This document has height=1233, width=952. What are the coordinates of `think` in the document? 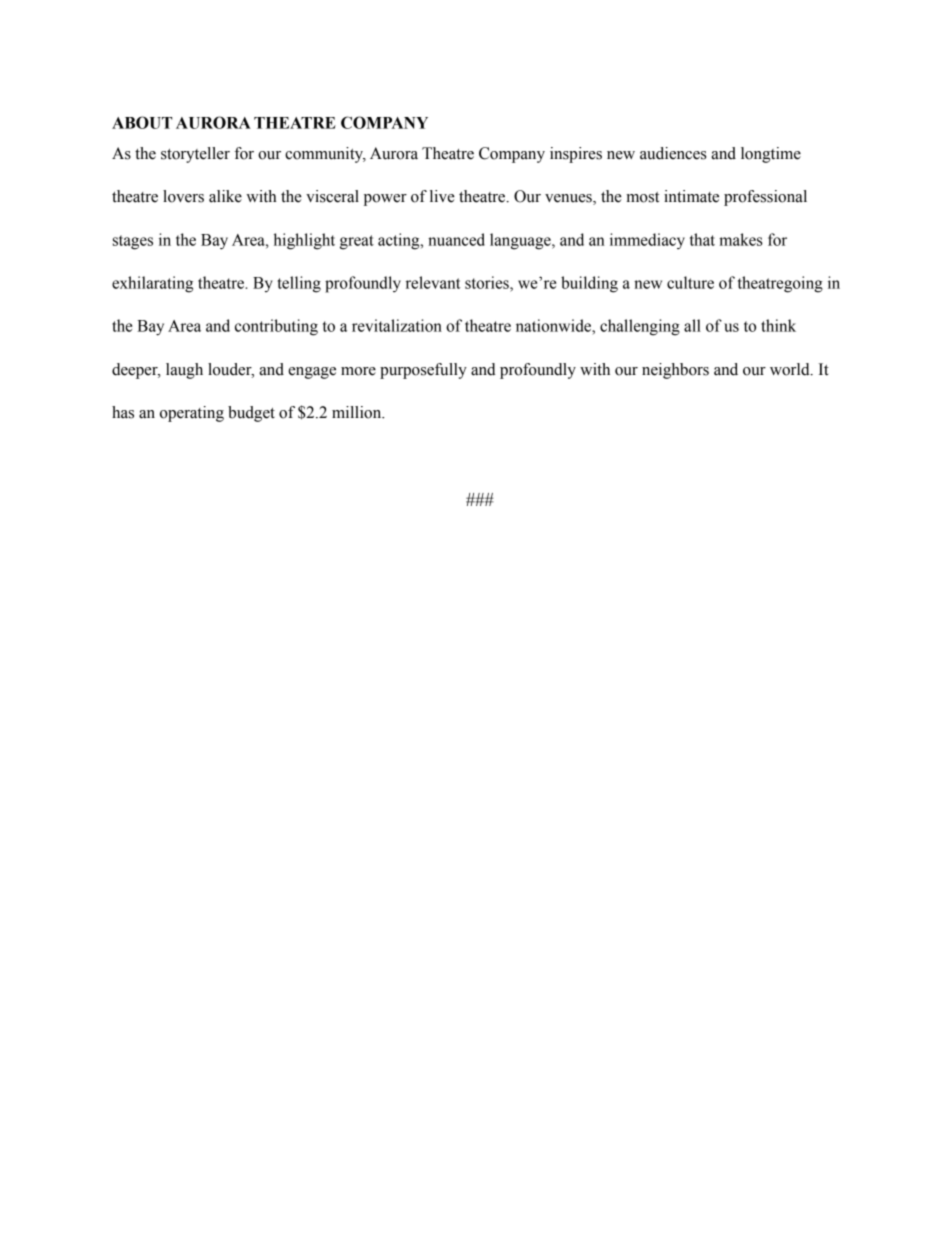 It's located at (778, 325).
